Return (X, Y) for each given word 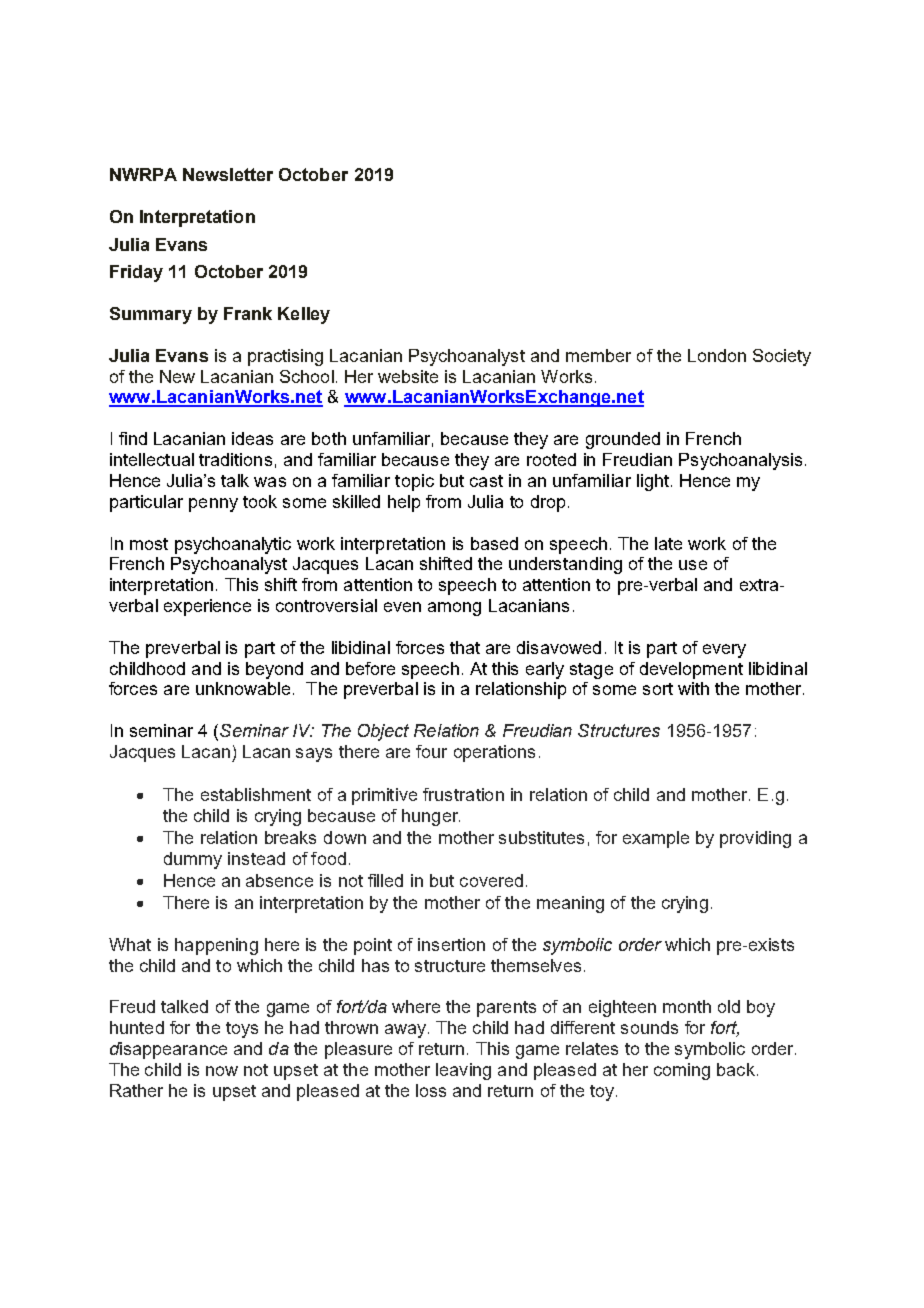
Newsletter (228, 174)
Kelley (304, 315)
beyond (274, 670)
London (717, 355)
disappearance (168, 1050)
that (465, 647)
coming (682, 1071)
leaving (463, 1071)
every (724, 651)
